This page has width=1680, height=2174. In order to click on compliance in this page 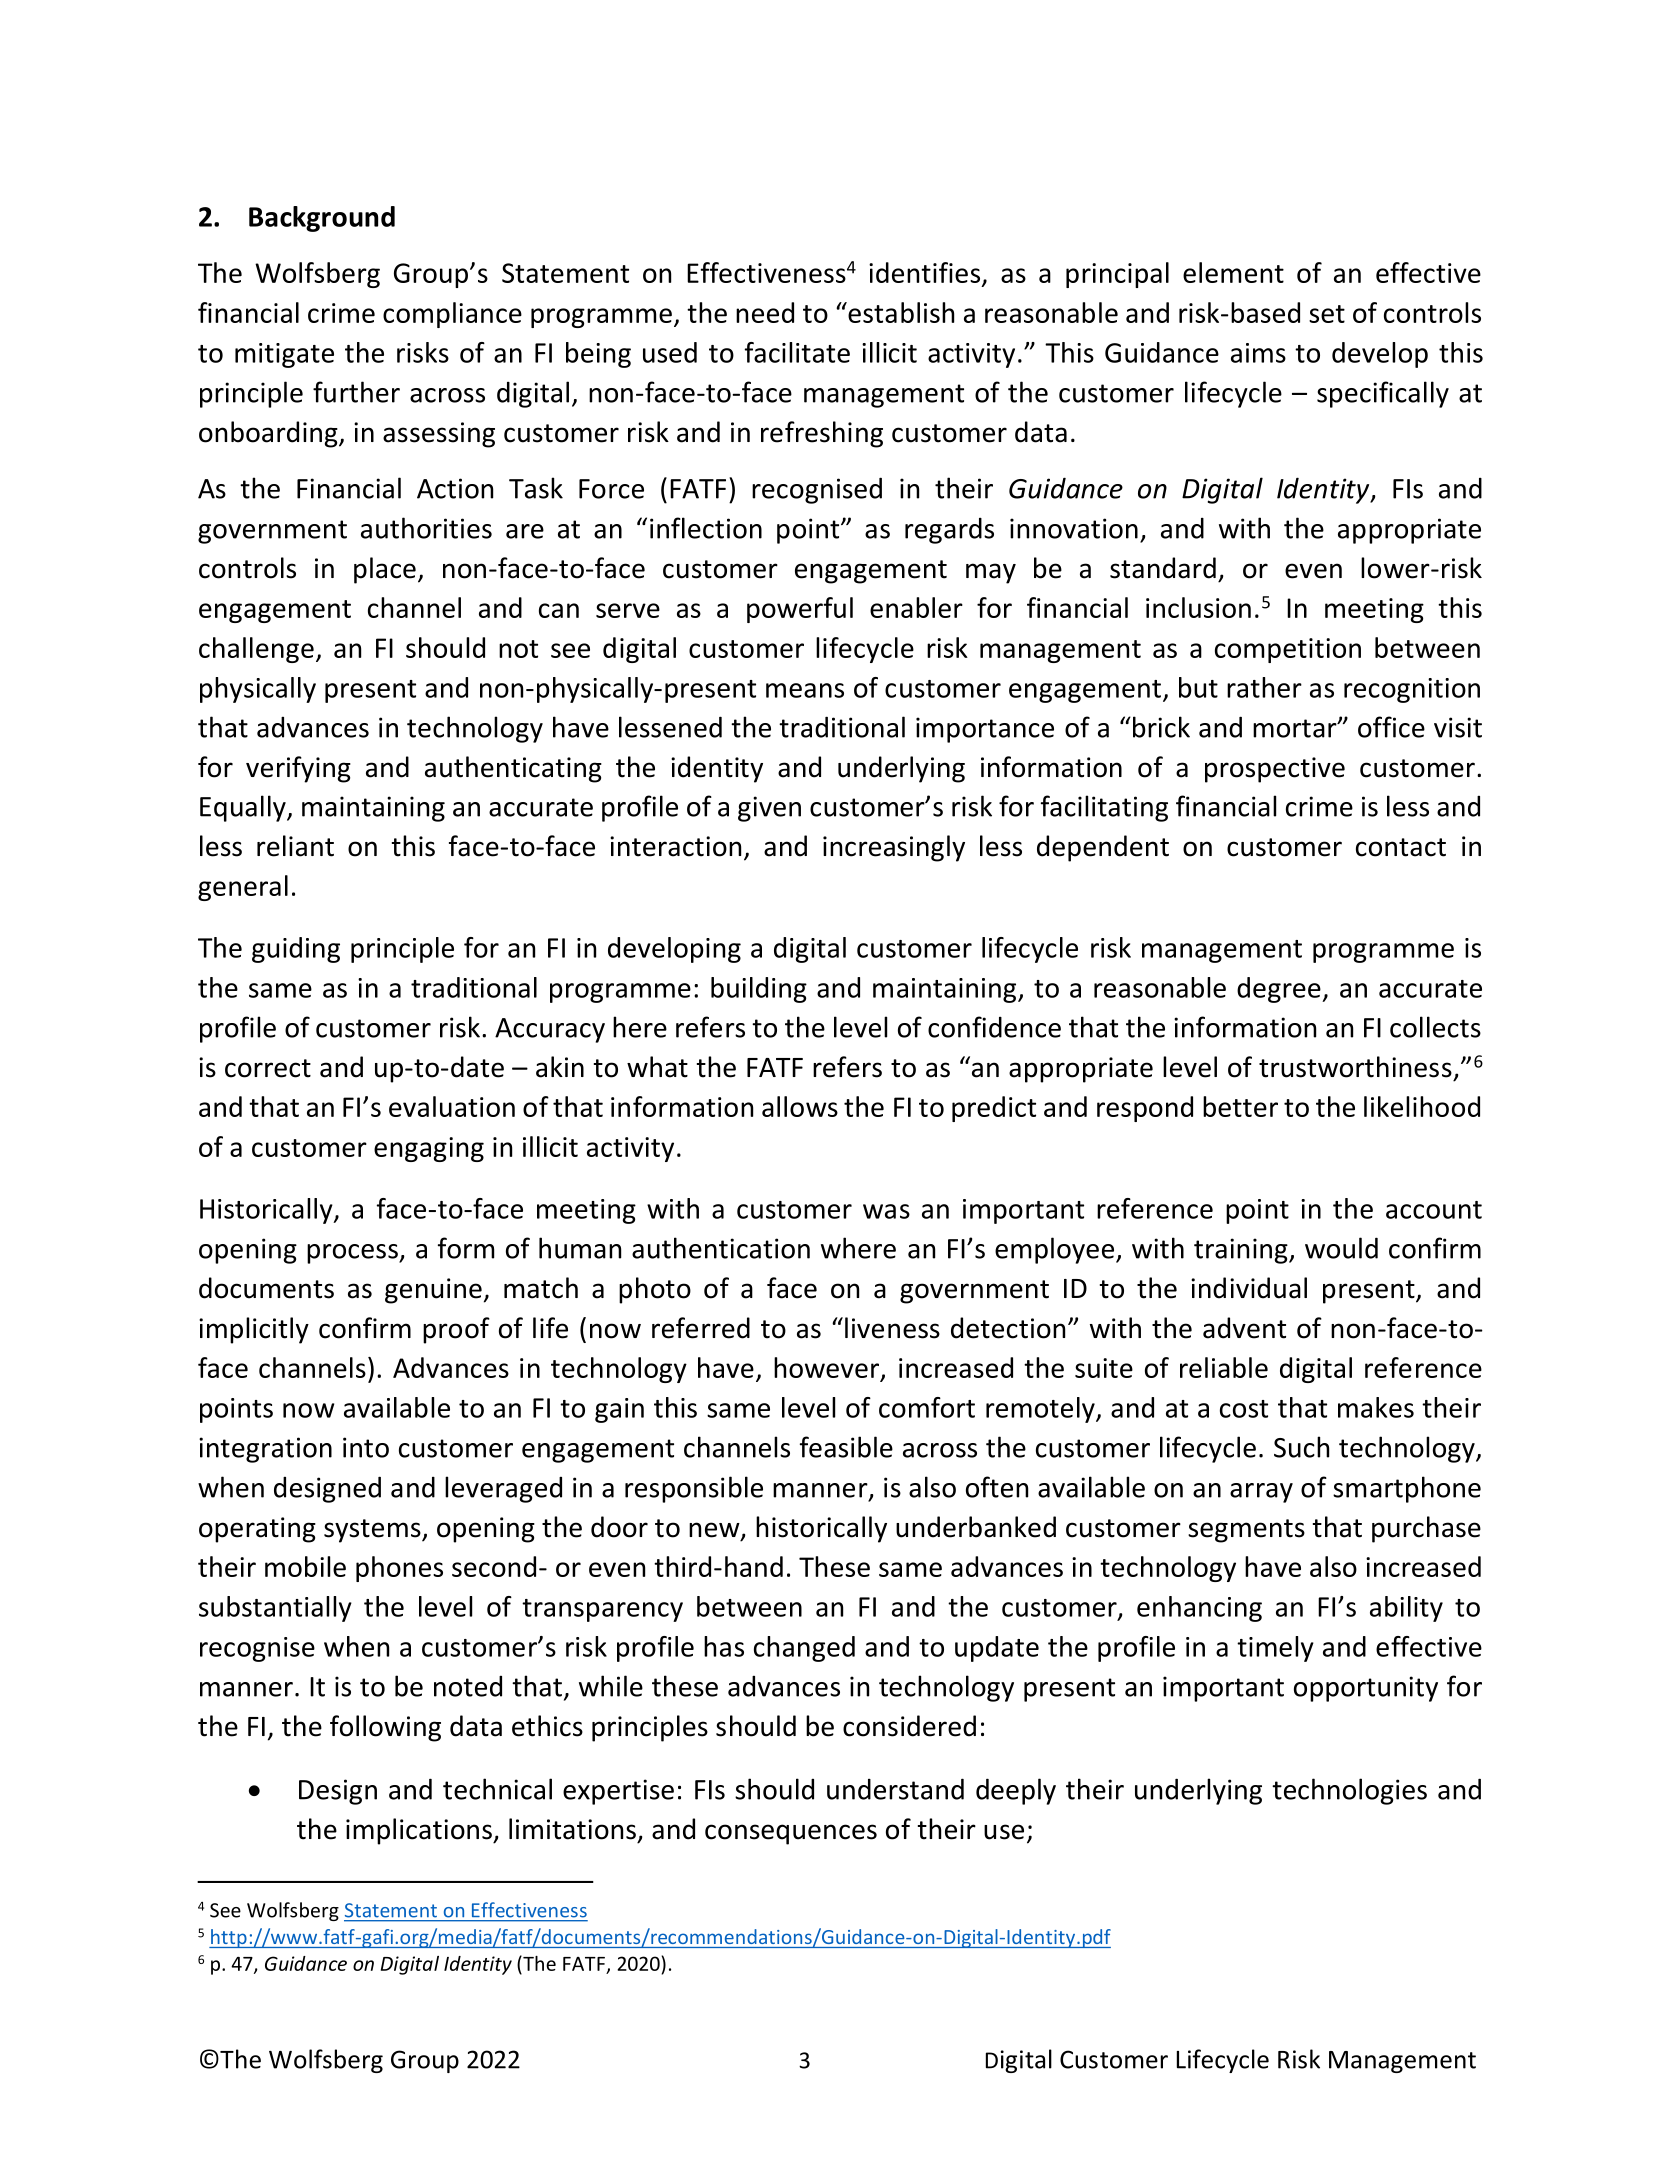, I will do `click(452, 315)`.
